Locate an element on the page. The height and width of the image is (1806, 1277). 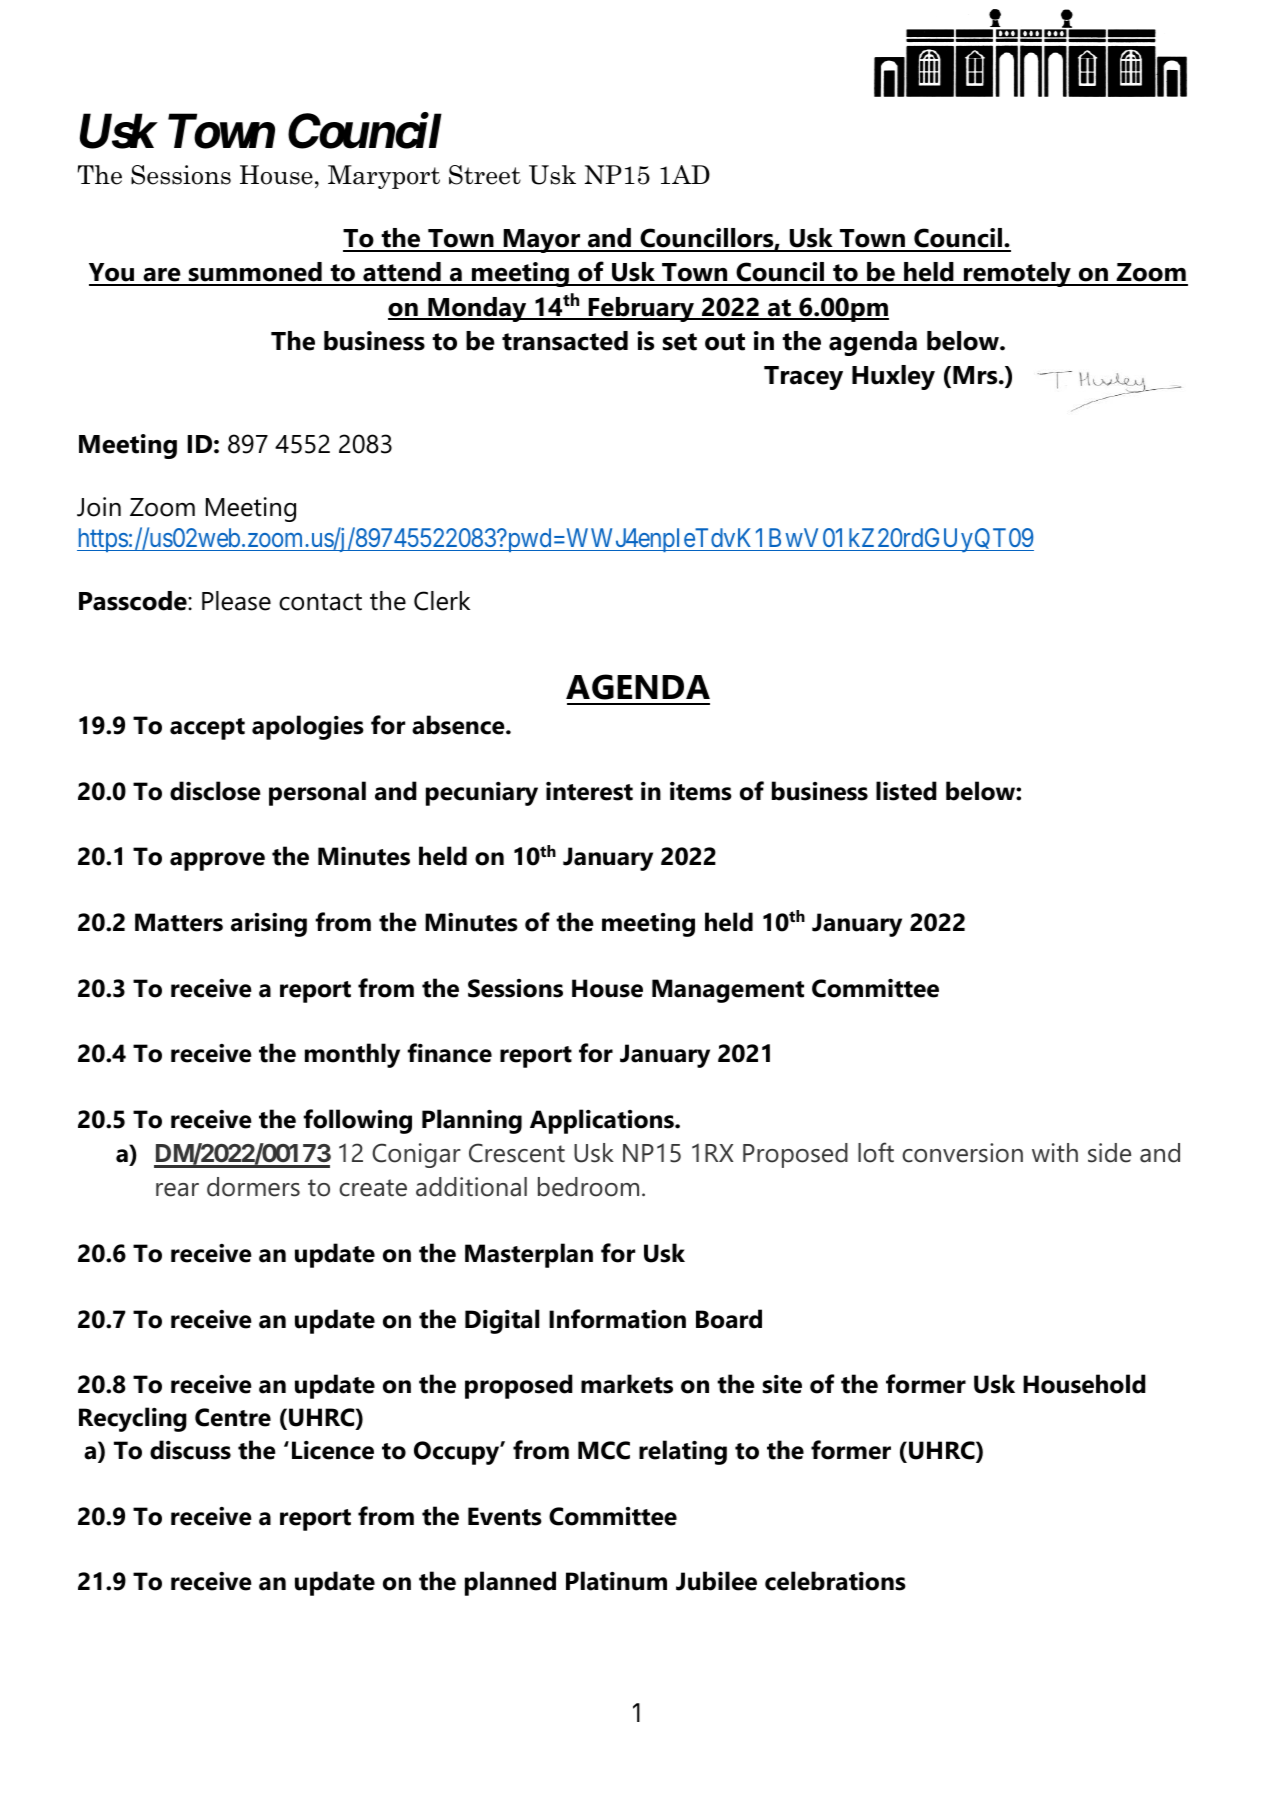
Mrs is located at coordinates (976, 375).
